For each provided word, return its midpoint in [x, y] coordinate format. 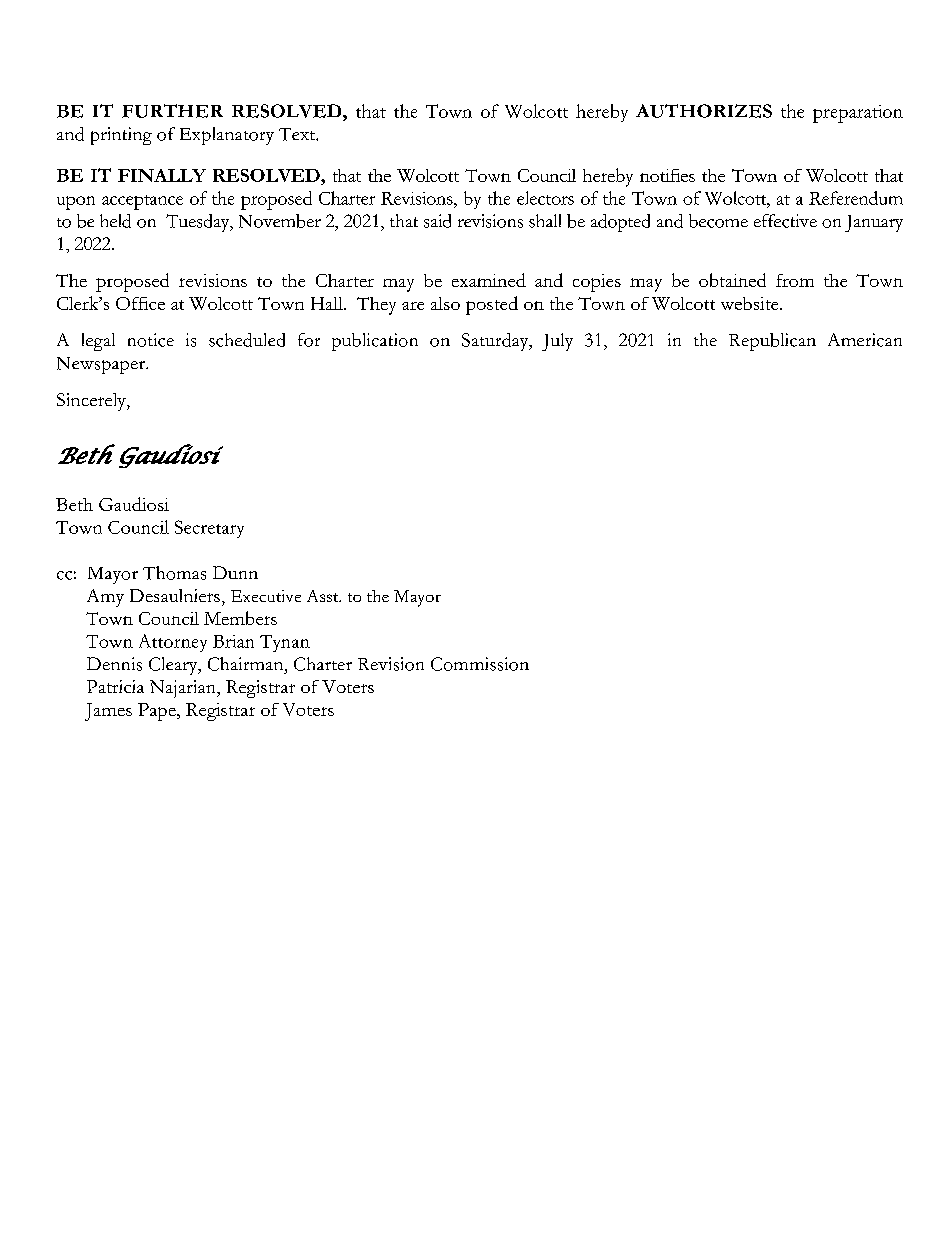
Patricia [115, 686]
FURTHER [172, 111]
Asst [324, 596]
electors [545, 198]
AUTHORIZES [704, 111]
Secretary [209, 529]
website [751, 303]
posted [492, 305]
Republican [772, 342]
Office [140, 303]
